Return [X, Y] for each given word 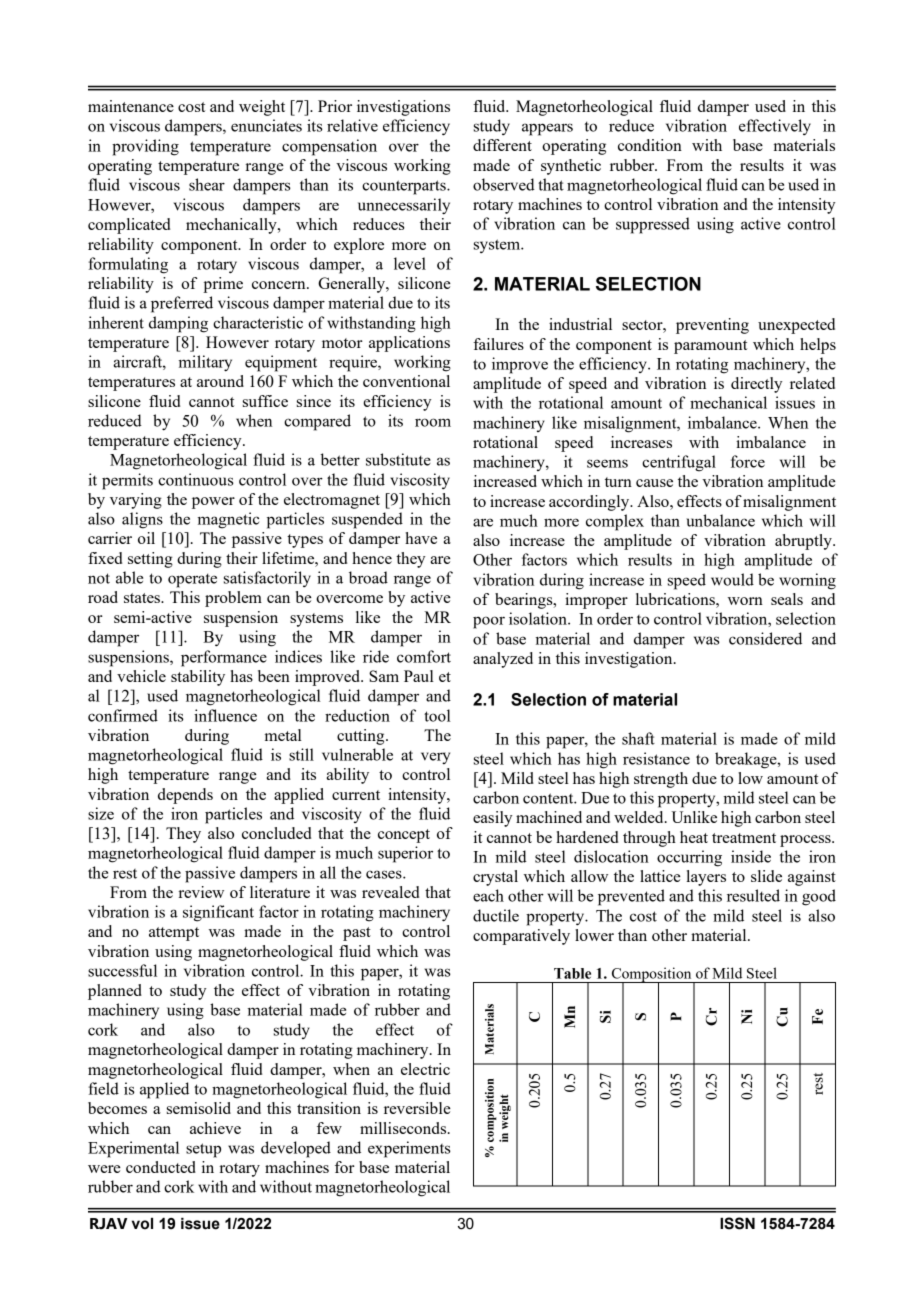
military [205, 363]
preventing [712, 326]
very [435, 758]
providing [145, 147]
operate [192, 580]
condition [650, 145]
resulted [753, 895]
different [502, 145]
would [732, 579]
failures [498, 344]
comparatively [521, 937]
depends [185, 796]
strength [661, 780]
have [421, 538]
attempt [174, 934]
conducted [161, 1167]
